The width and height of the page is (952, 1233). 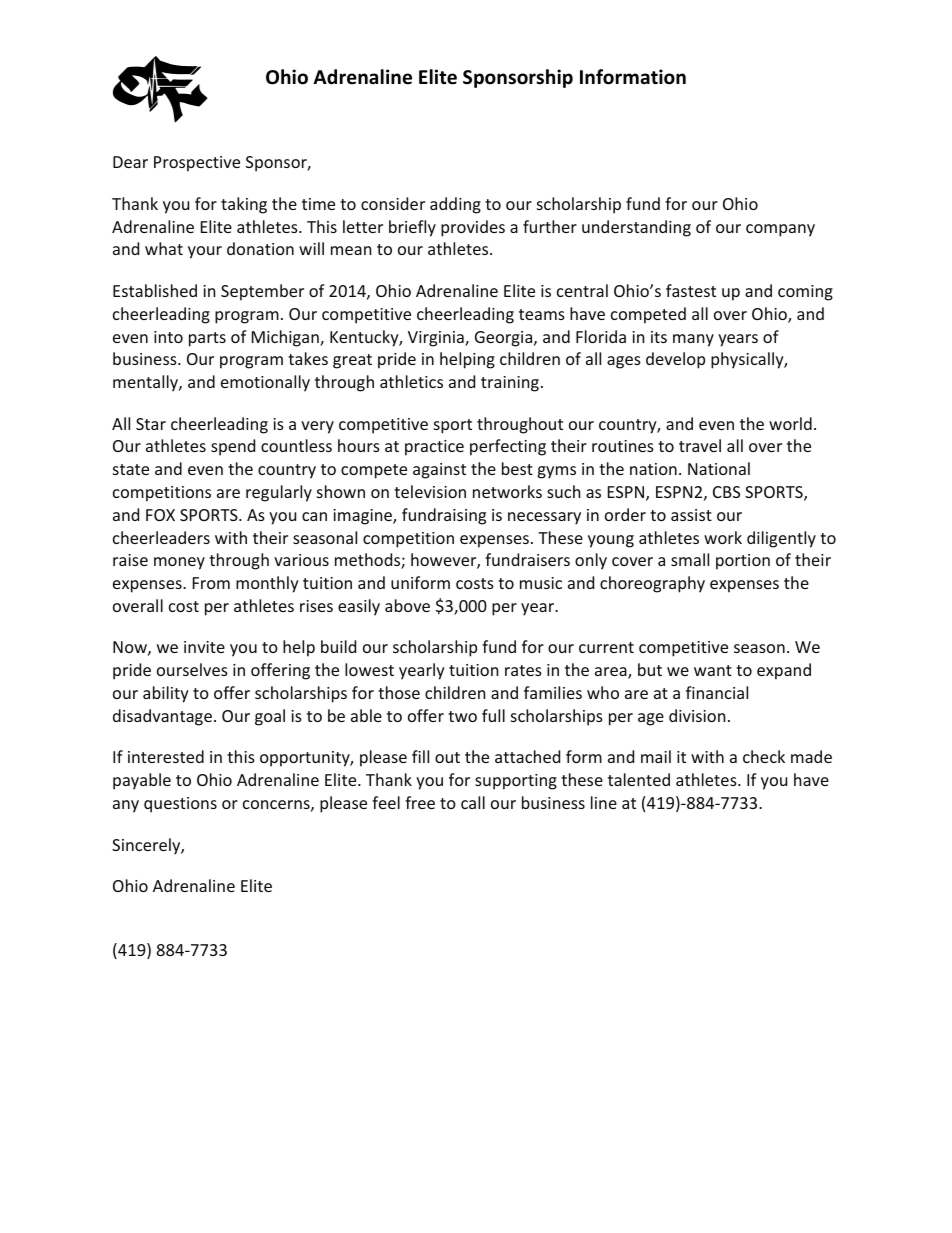 I want to click on regularly, so click(x=279, y=493).
